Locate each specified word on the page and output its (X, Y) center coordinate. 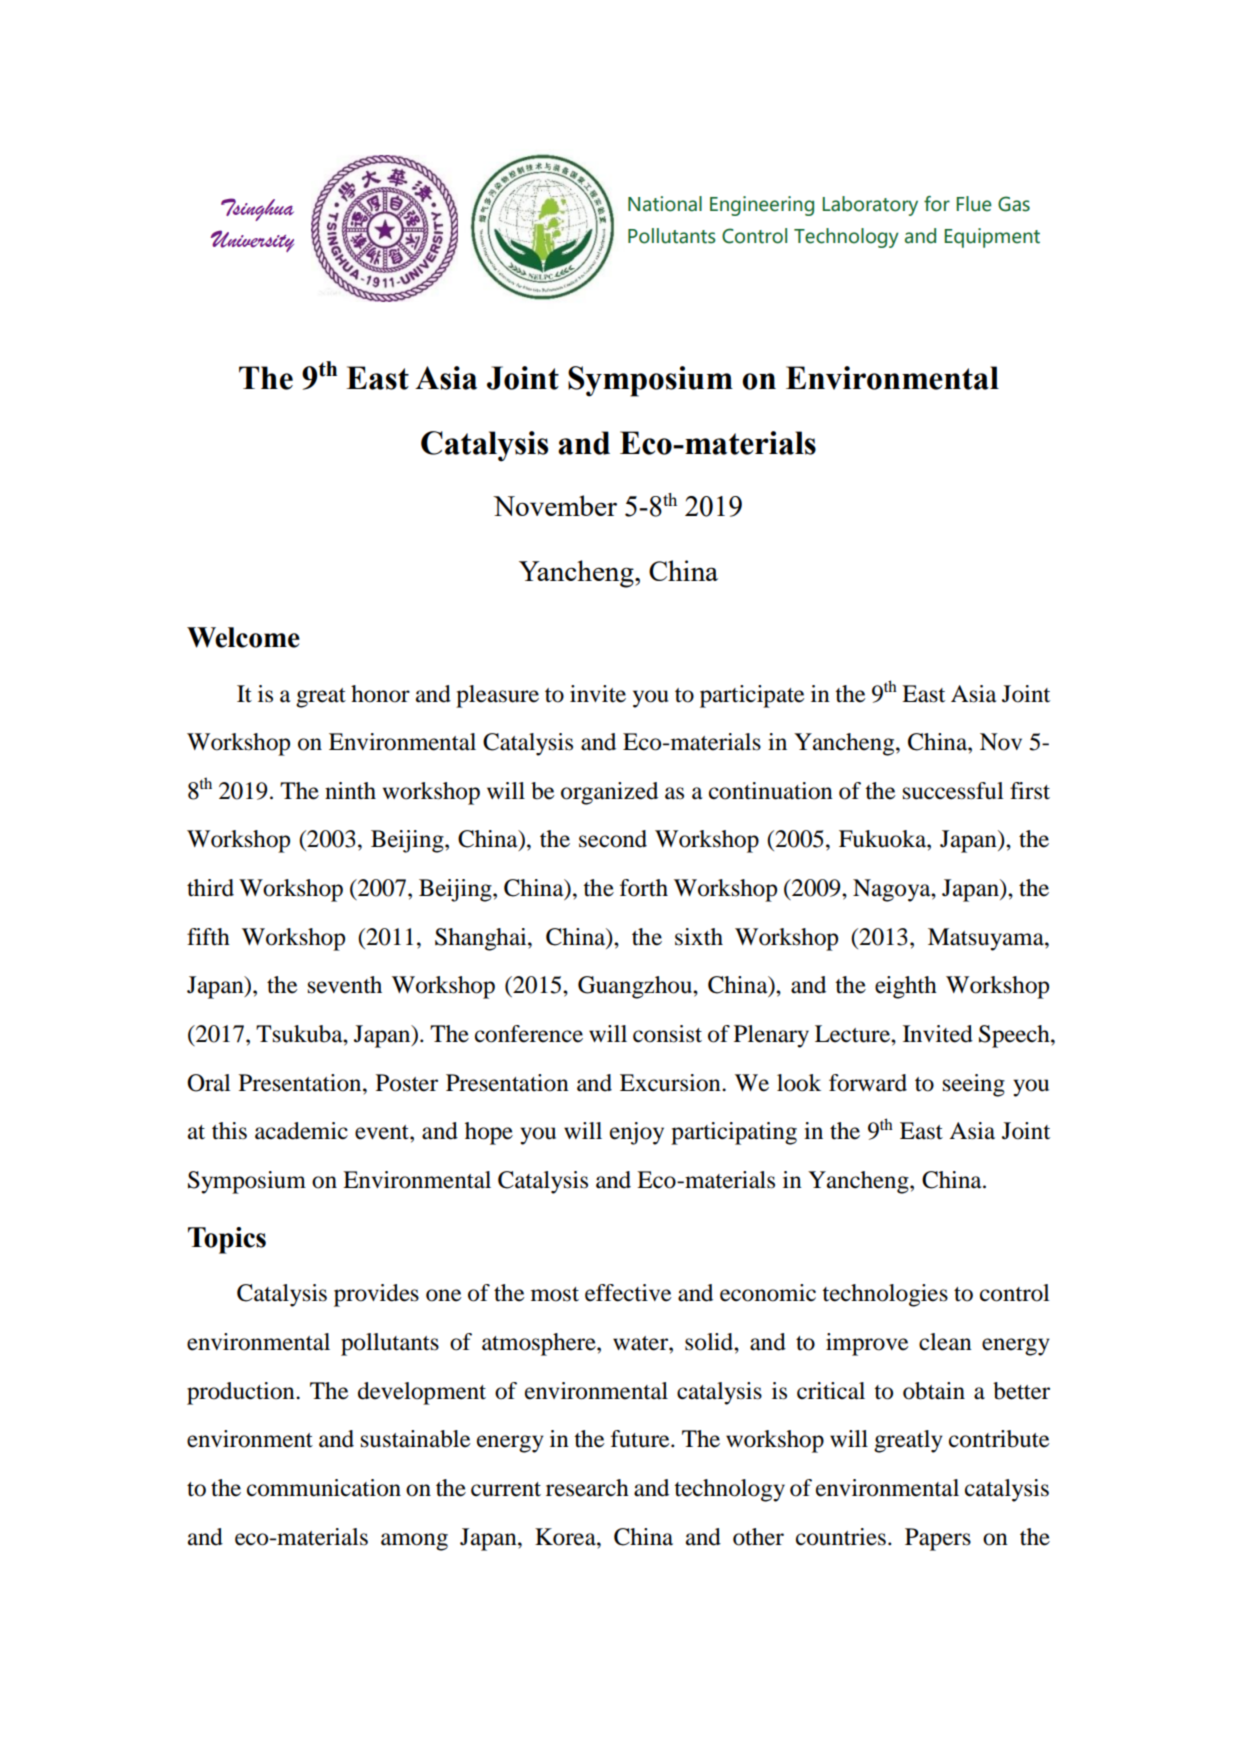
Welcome (243, 637)
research (587, 1488)
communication (324, 1488)
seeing (974, 1085)
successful (953, 791)
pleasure (497, 696)
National (665, 204)
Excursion (671, 1083)
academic (301, 1131)
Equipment (992, 238)
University (252, 241)
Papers (938, 1539)
